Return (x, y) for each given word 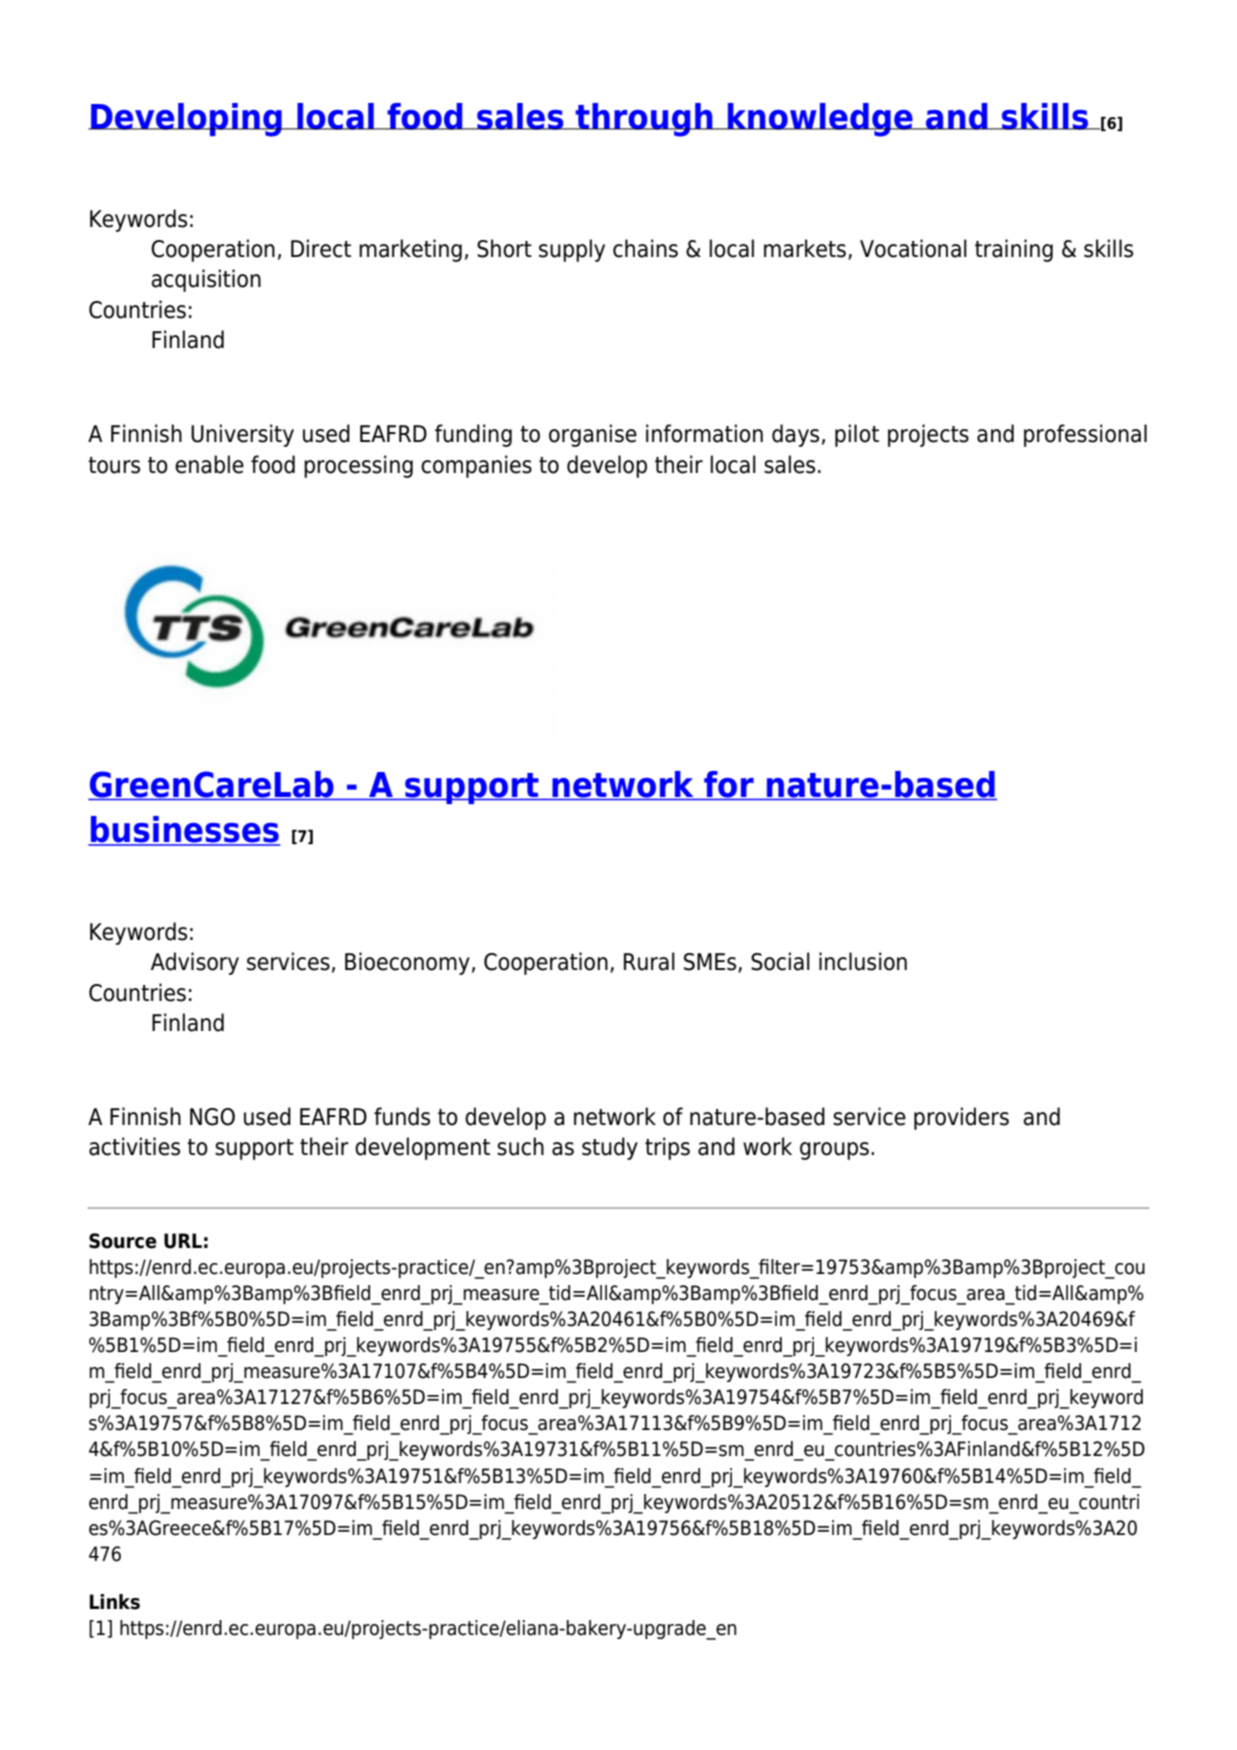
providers (961, 1118)
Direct (321, 248)
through (644, 120)
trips (667, 1148)
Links (115, 1602)
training (1014, 250)
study (610, 1148)
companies (476, 466)
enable (209, 464)
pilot (857, 435)
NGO (212, 1117)
